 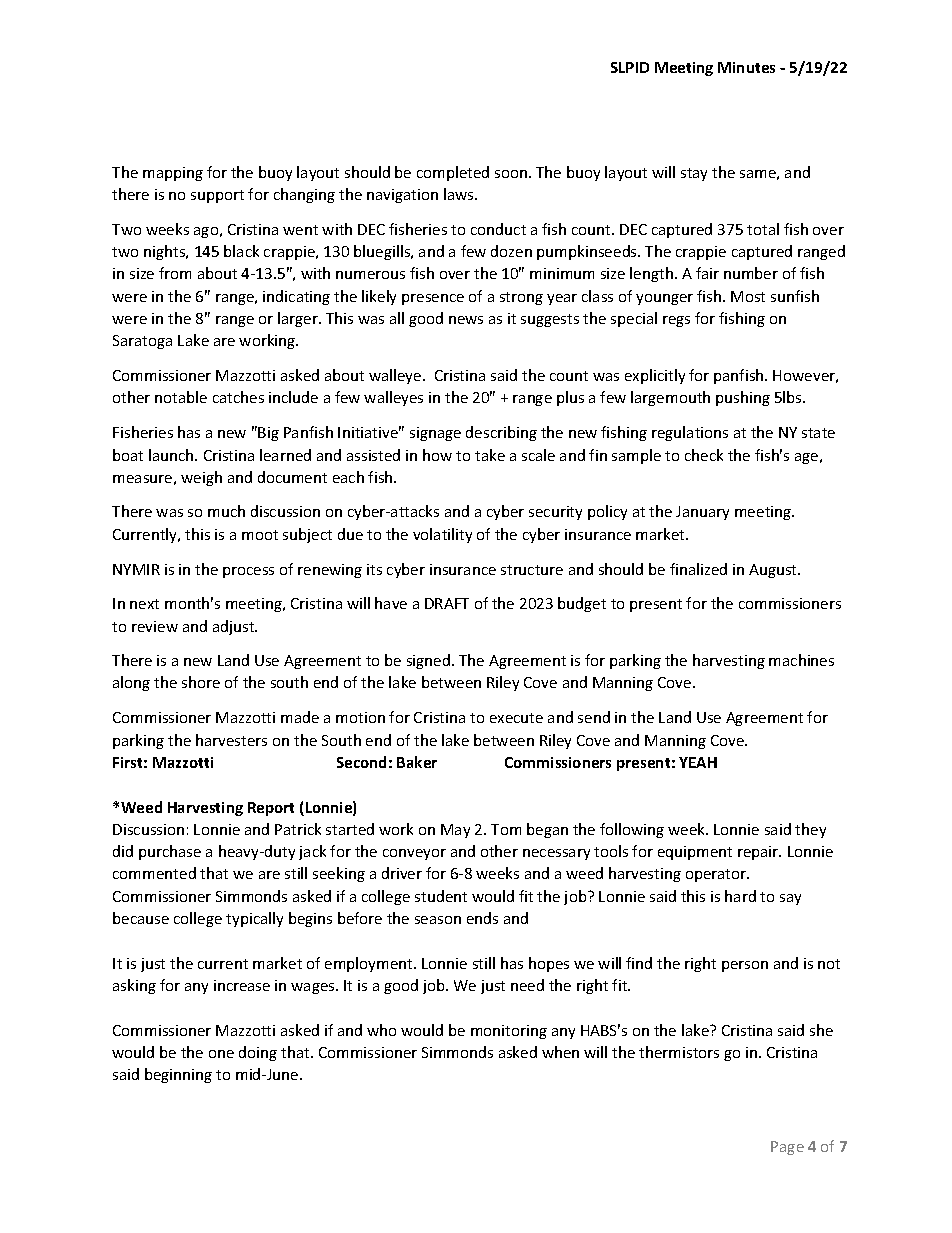 What do you see at coordinates (746, 67) in the screenshot?
I see `Minutes` at bounding box center [746, 67].
